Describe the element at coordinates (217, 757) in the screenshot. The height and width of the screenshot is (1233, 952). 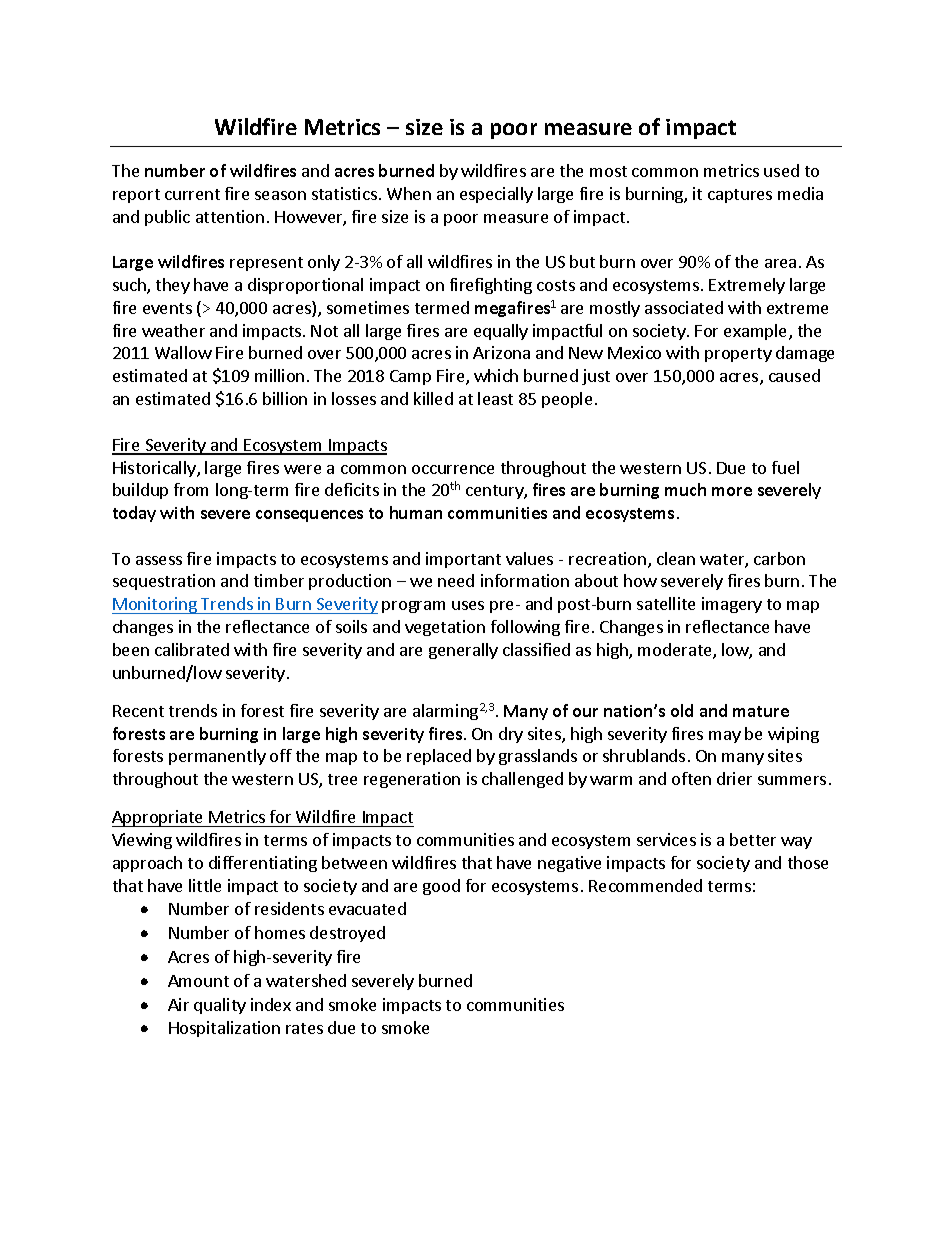
I see `permanently` at that location.
